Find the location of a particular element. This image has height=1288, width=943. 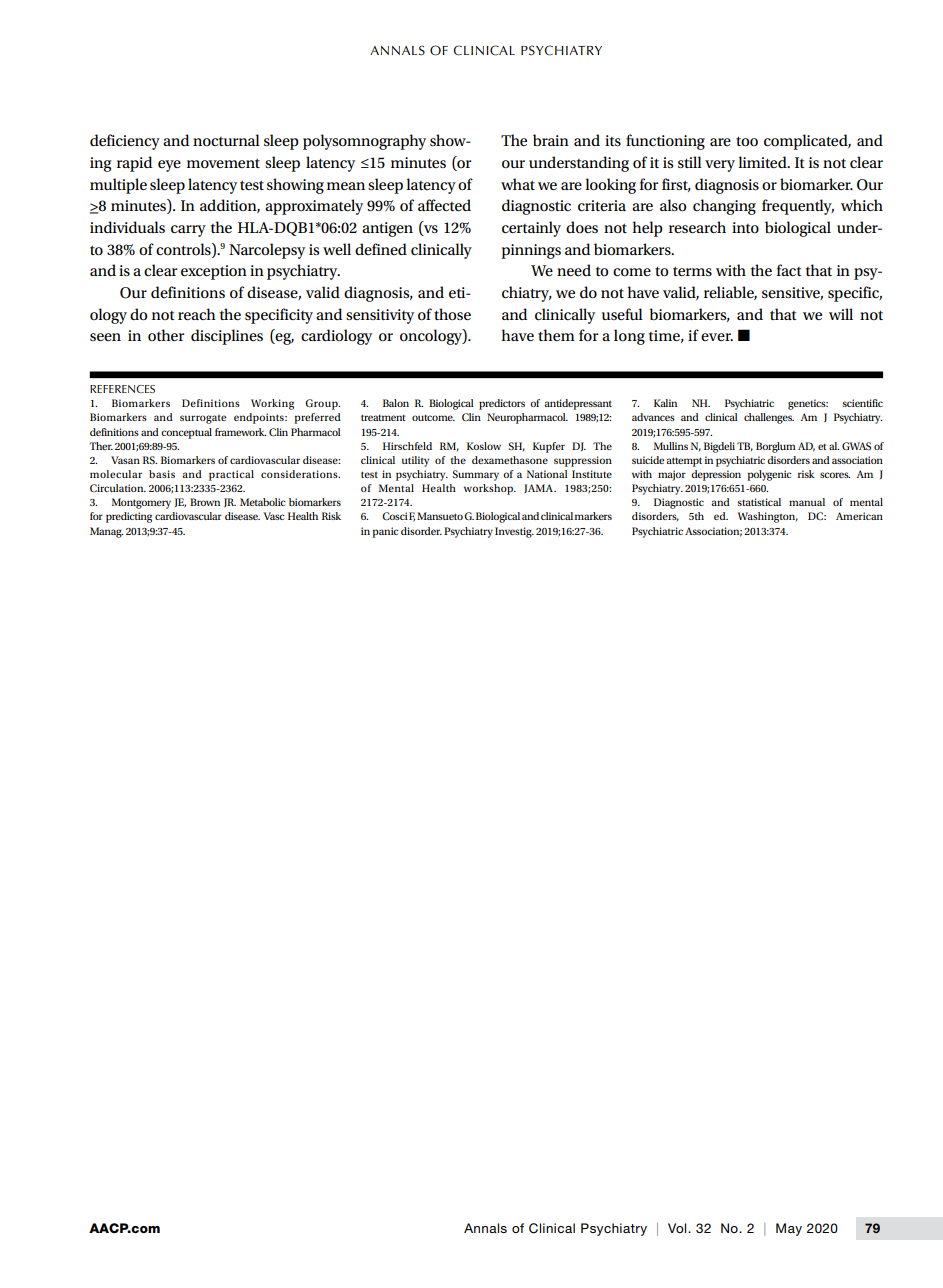

panic is located at coordinates (385, 532).
